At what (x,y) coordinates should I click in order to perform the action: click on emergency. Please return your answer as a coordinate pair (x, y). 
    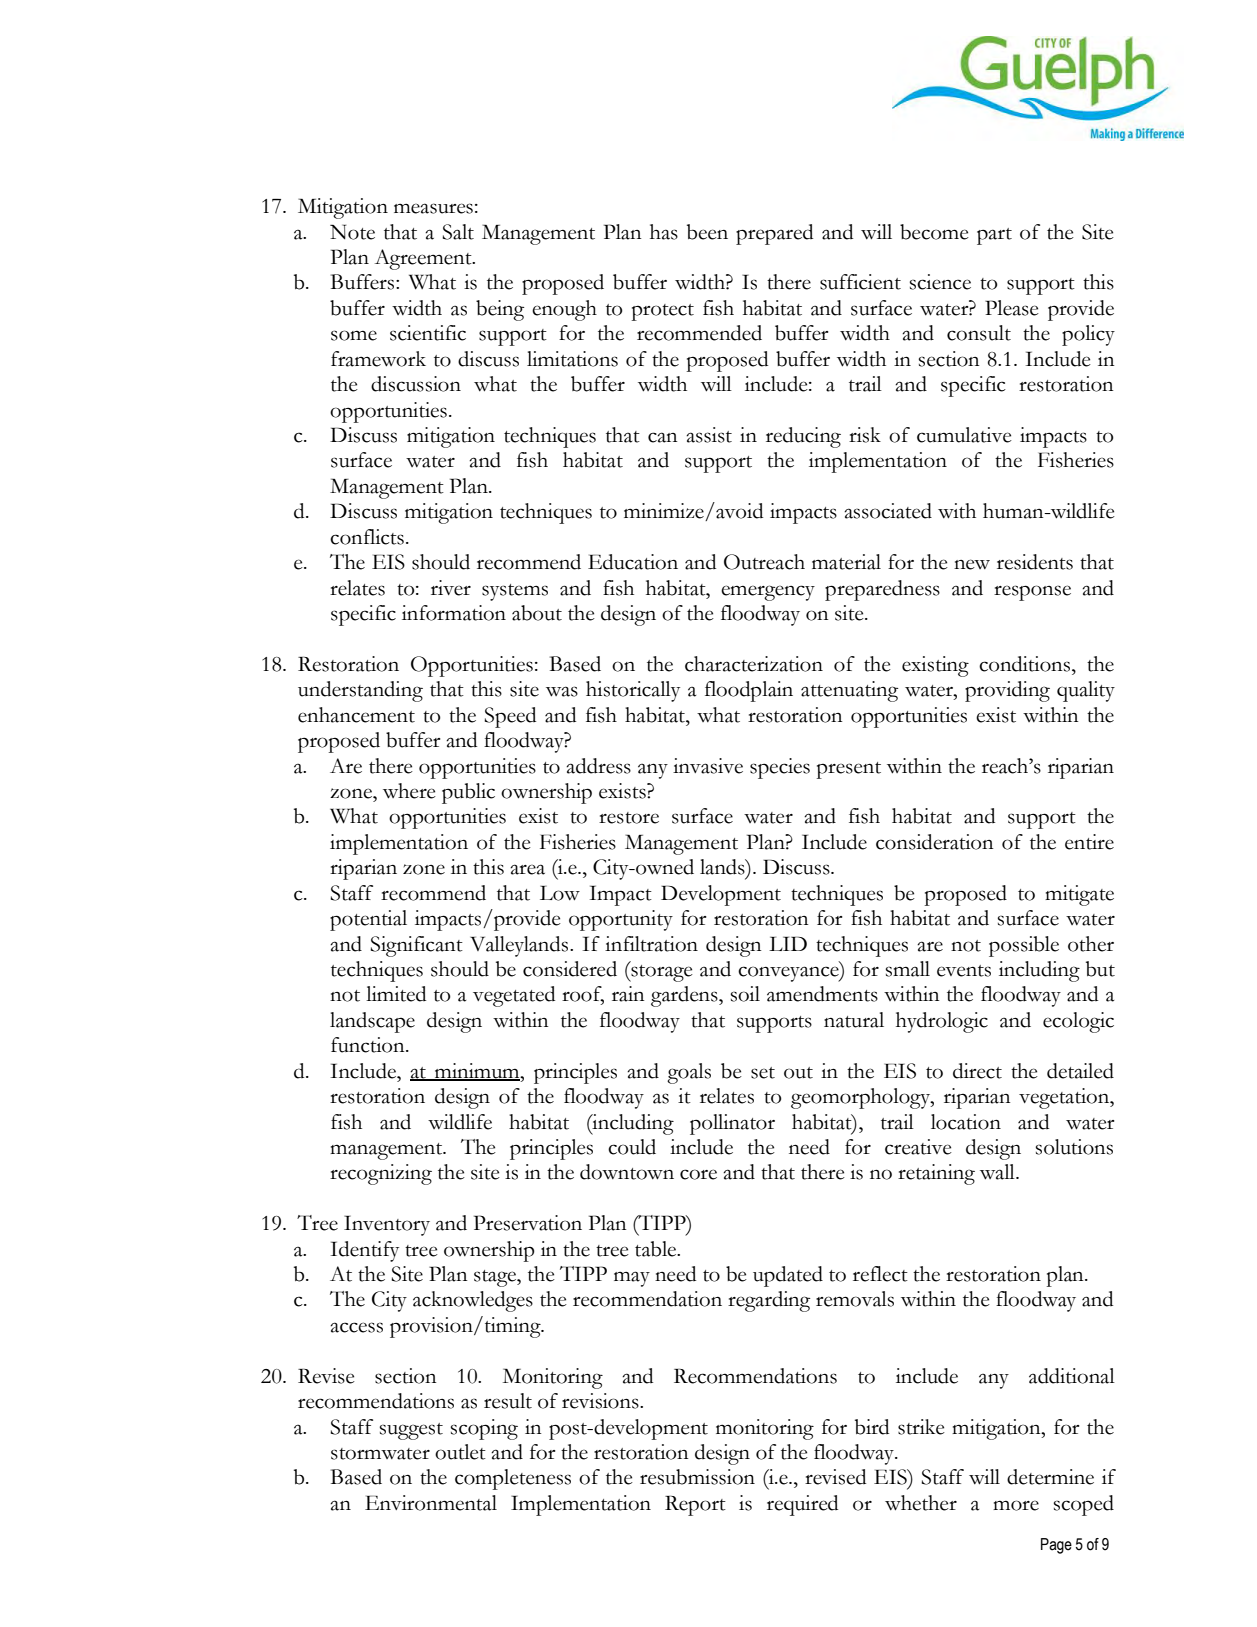
    Looking at the image, I should click on (768, 593).
